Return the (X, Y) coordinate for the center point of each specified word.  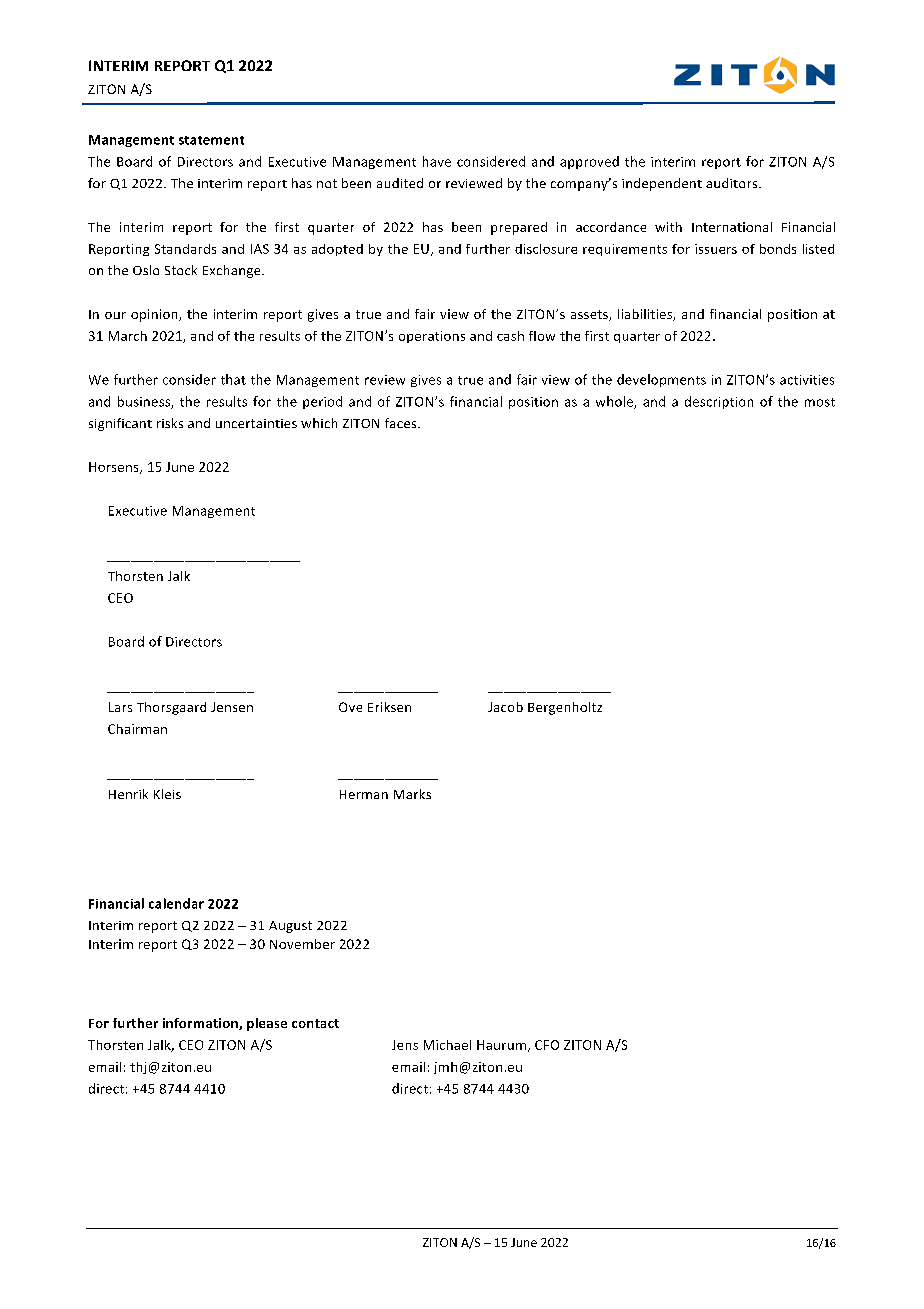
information (201, 1024)
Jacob (505, 707)
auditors (733, 183)
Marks (412, 794)
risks (170, 423)
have (437, 161)
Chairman (137, 729)
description (719, 402)
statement (211, 140)
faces (402, 423)
